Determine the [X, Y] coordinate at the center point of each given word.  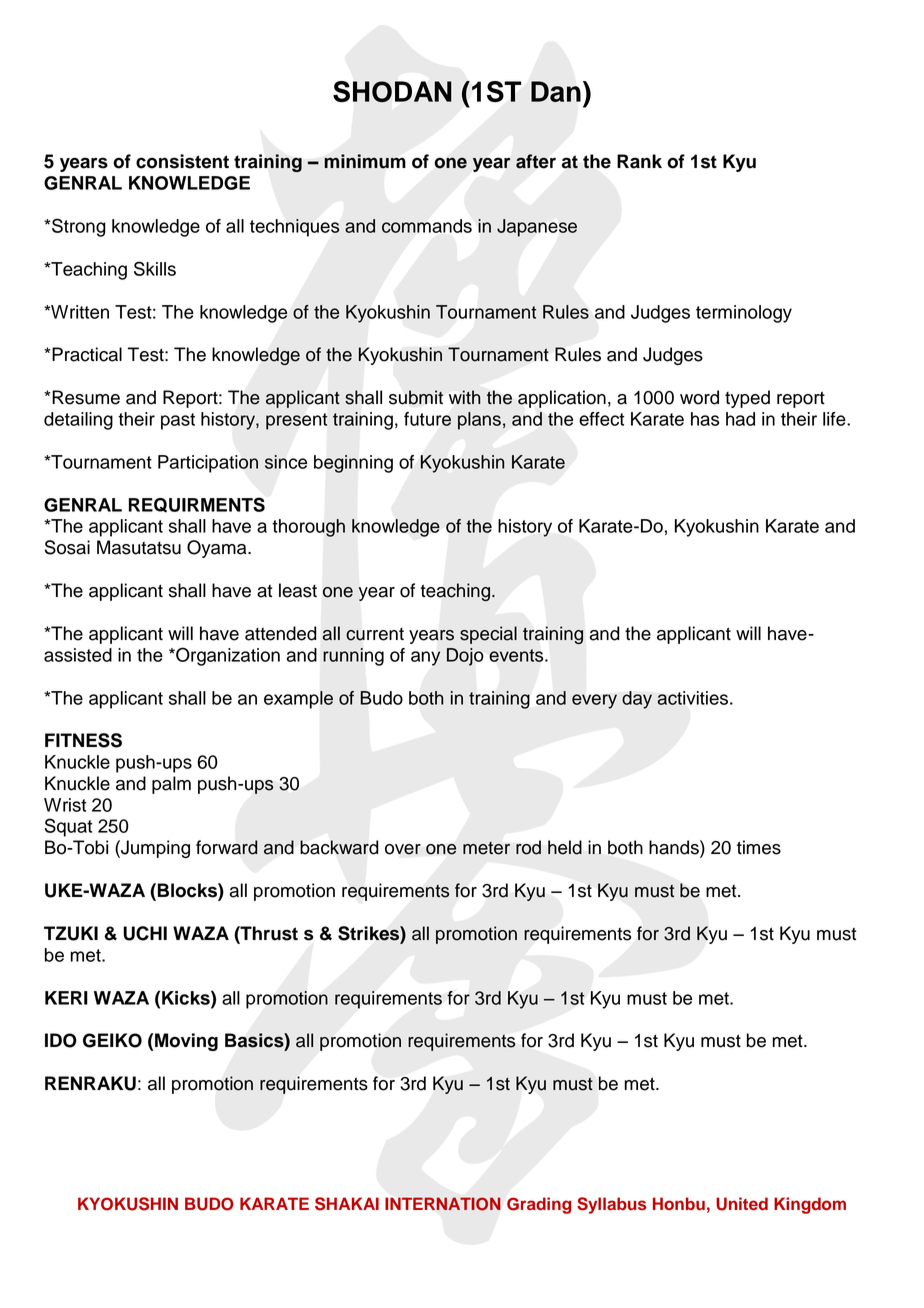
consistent [182, 161]
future [427, 419]
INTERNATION [442, 1204]
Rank [639, 161]
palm [171, 785]
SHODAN [392, 91]
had [740, 419]
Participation [208, 464]
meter [486, 848]
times [759, 847]
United [742, 1204]
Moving [186, 1042]
